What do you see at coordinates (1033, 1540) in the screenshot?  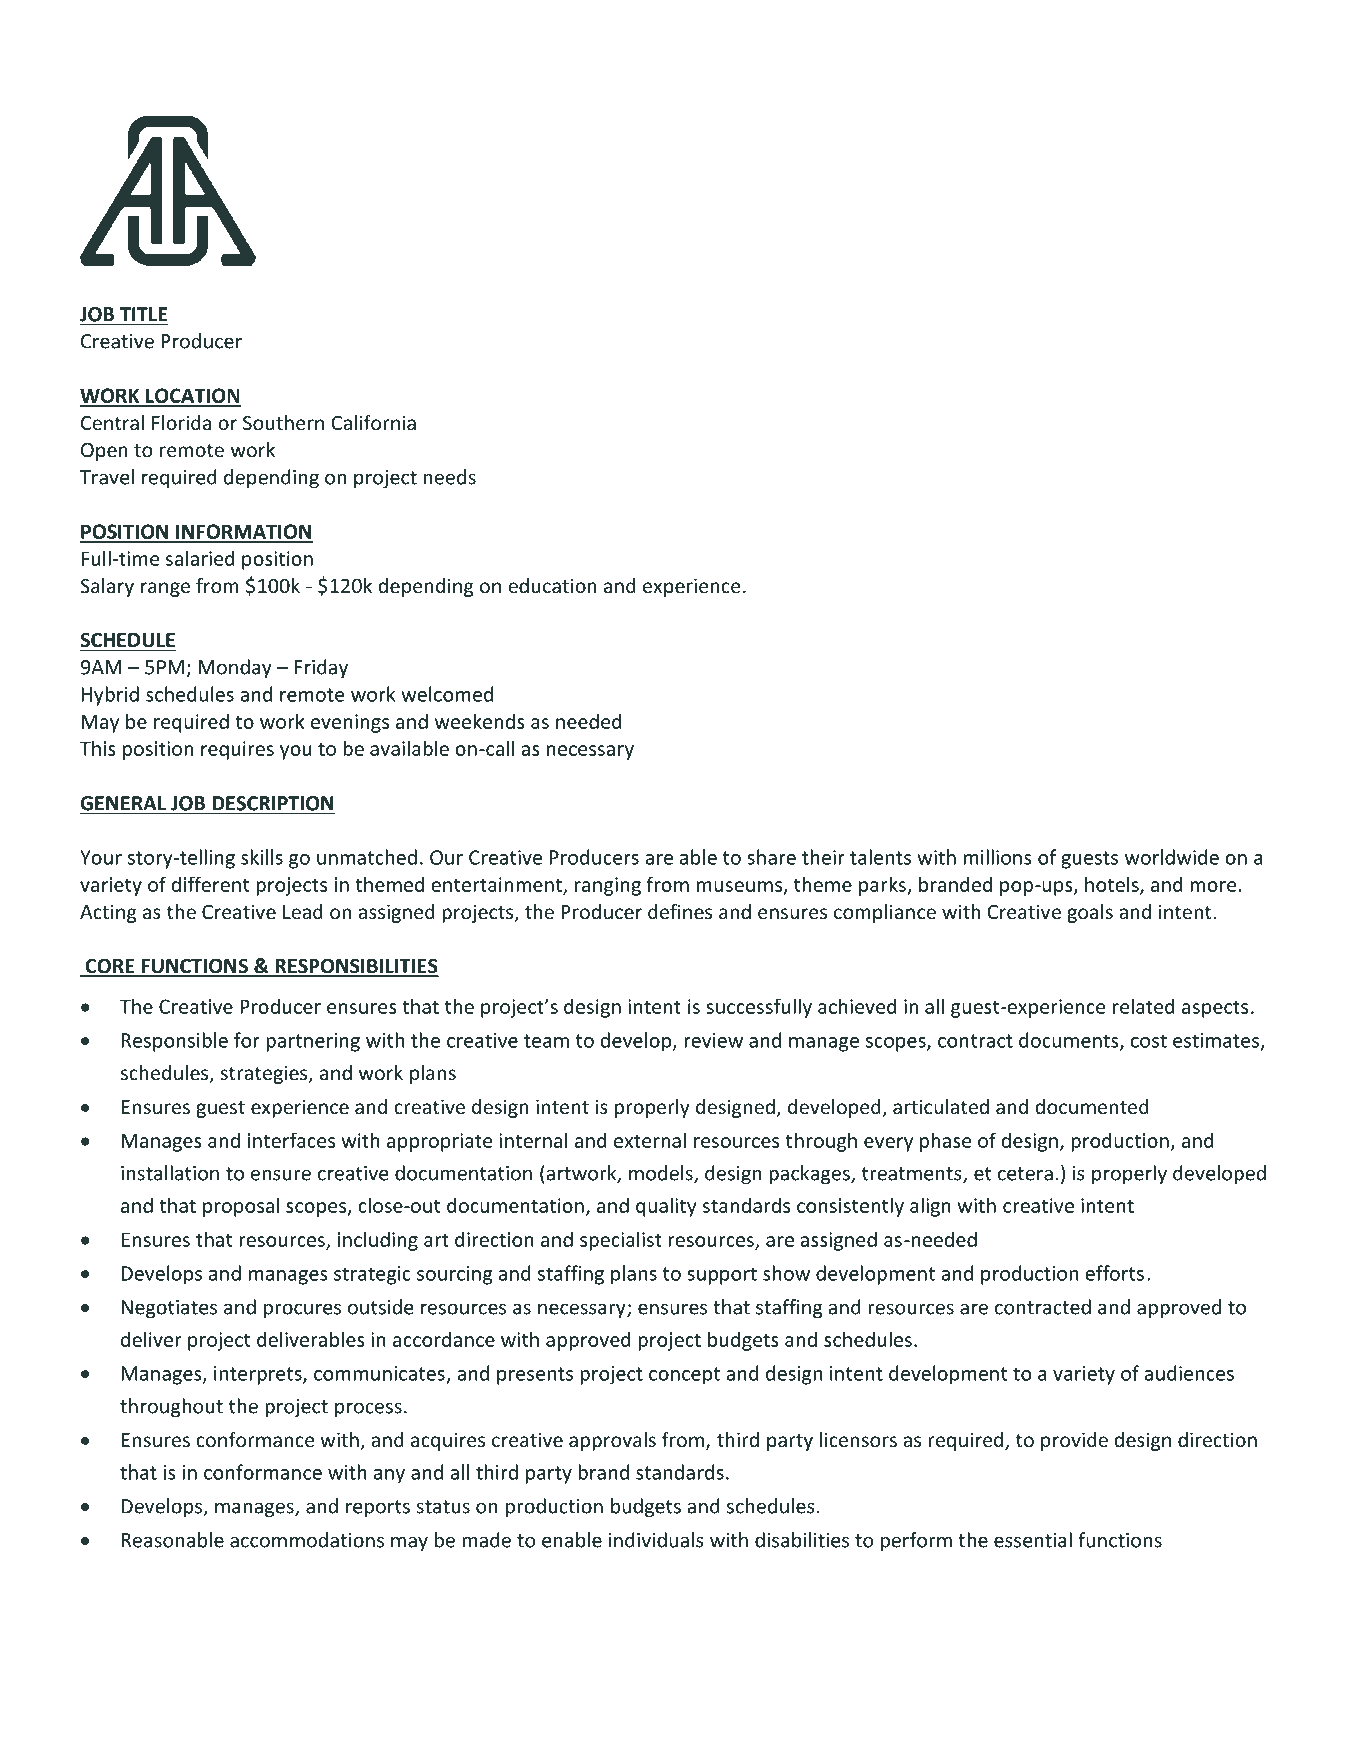 I see `essential` at bounding box center [1033, 1540].
